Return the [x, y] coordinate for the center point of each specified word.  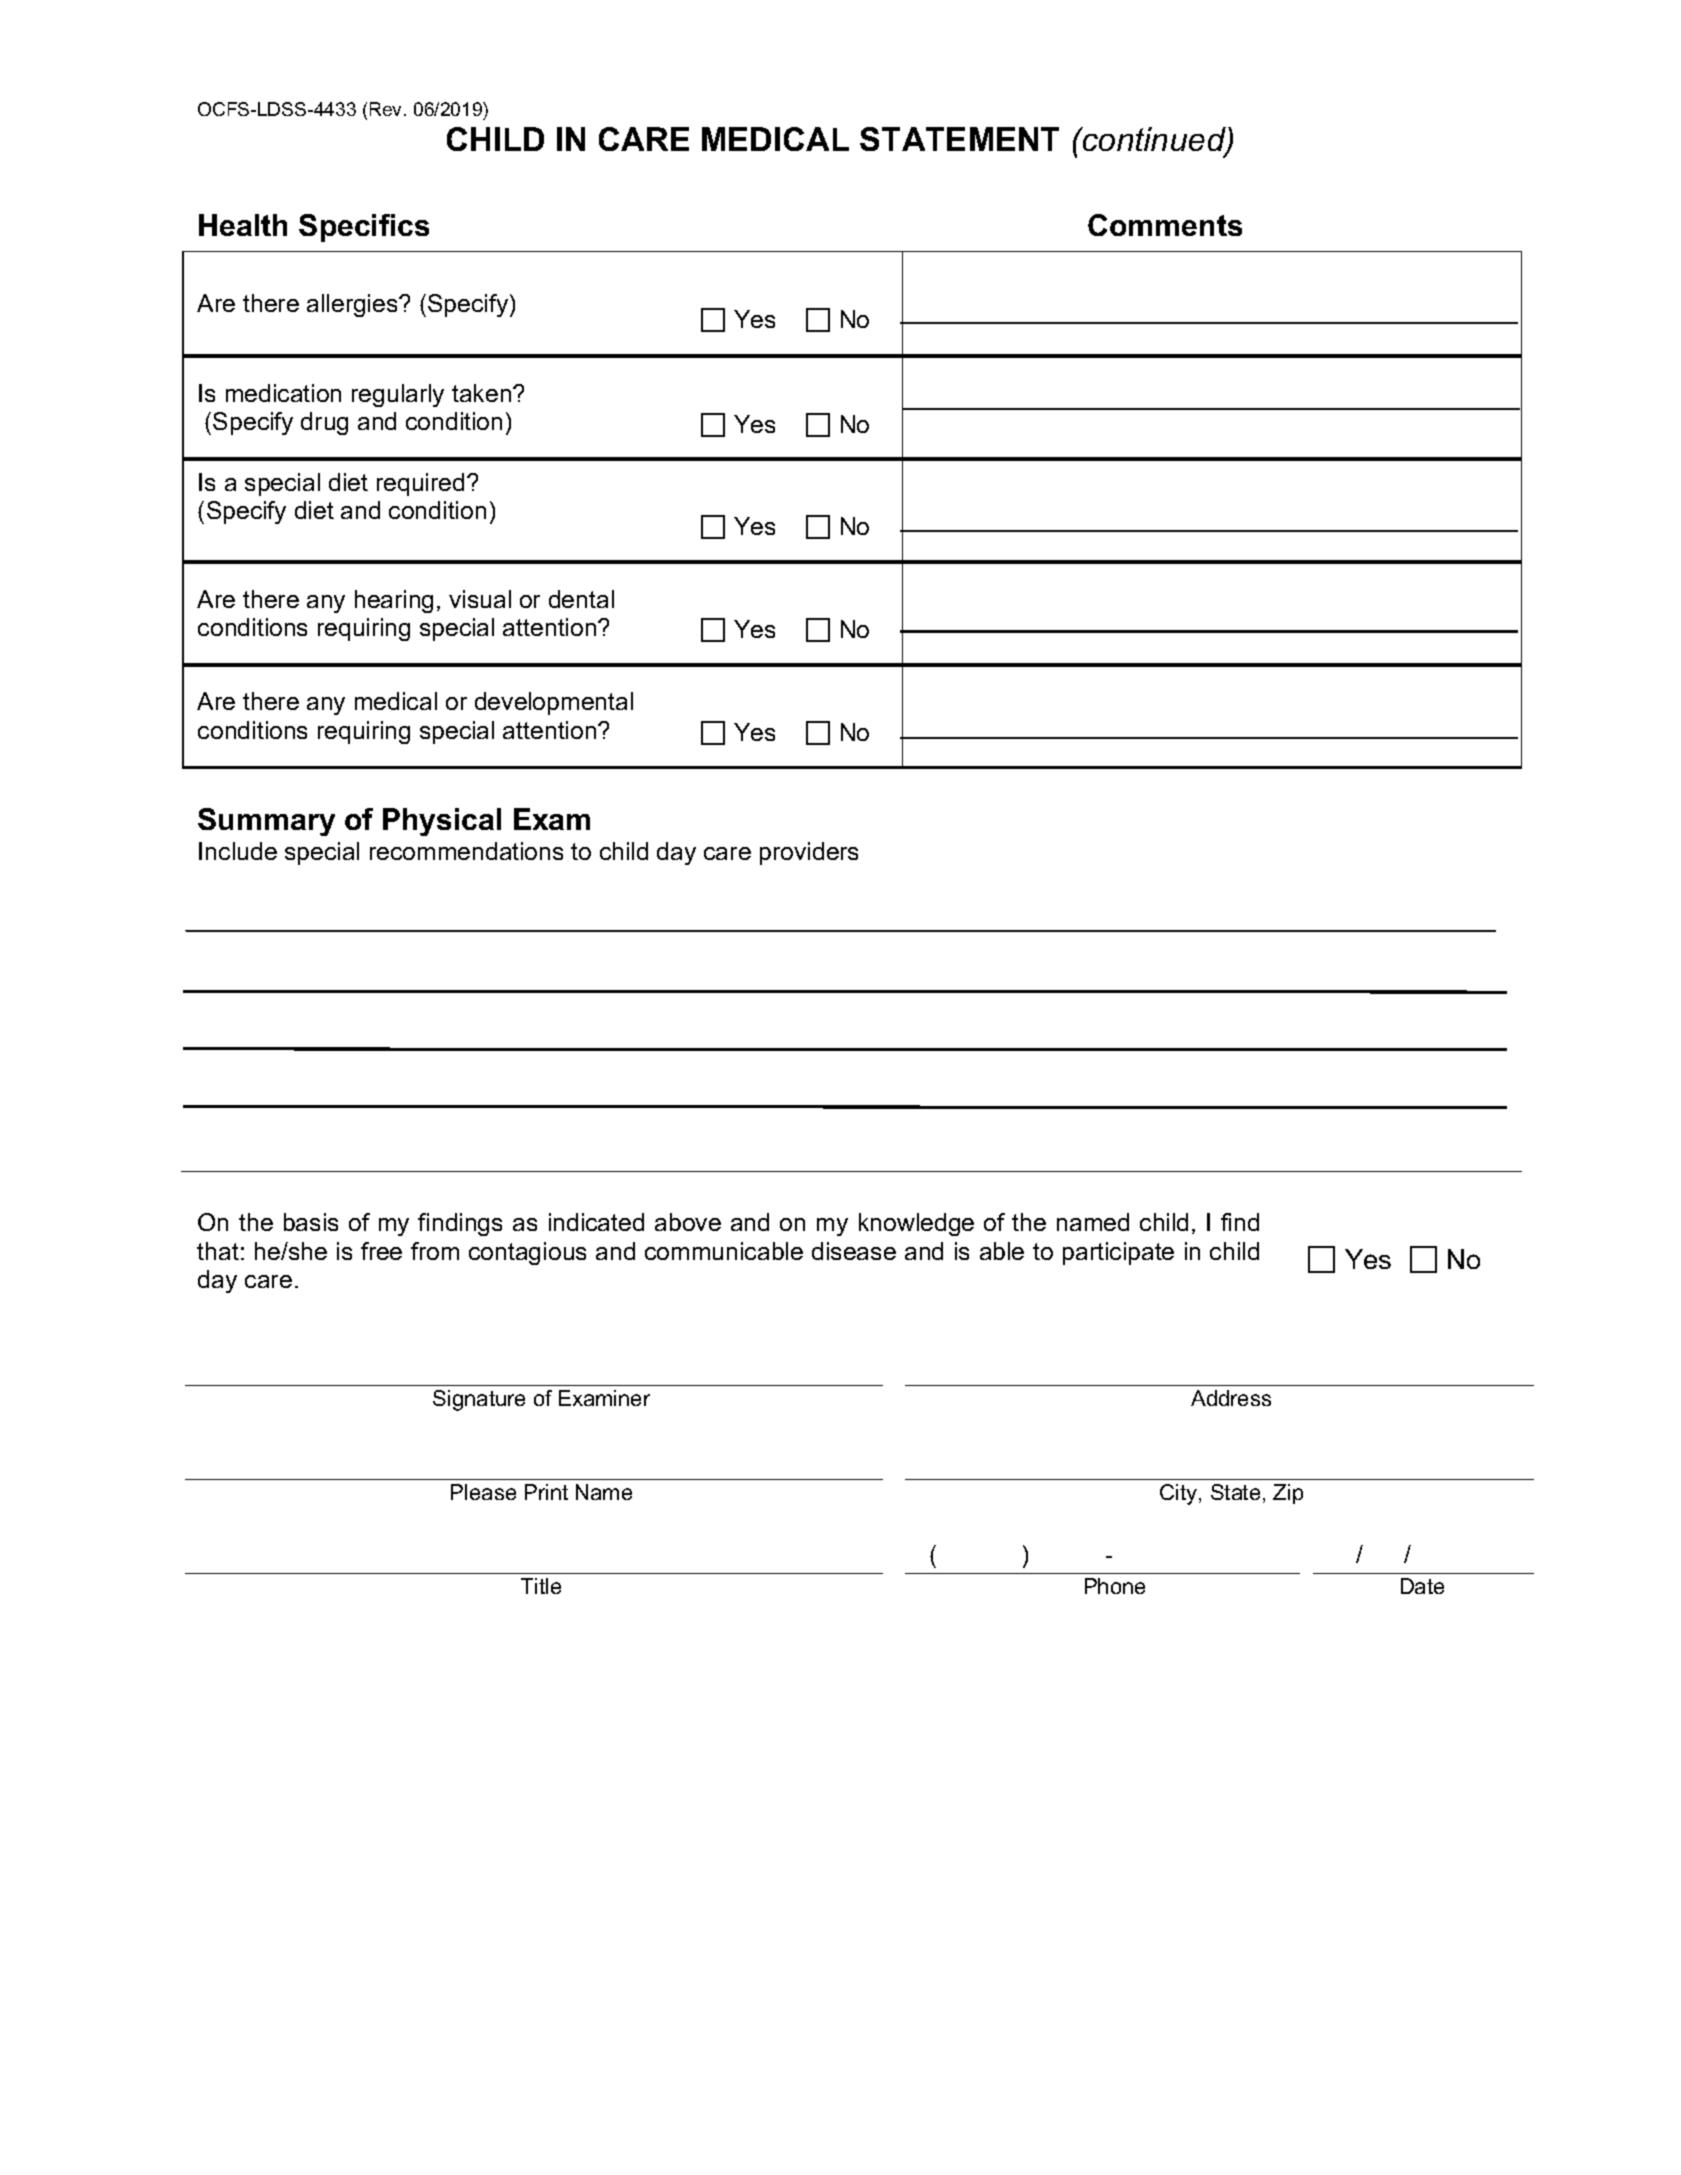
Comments [1165, 225]
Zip [1288, 1494]
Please [483, 1492]
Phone [1115, 1586]
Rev [387, 109]
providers [809, 853]
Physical [442, 822]
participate [1118, 1253]
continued [1154, 141]
